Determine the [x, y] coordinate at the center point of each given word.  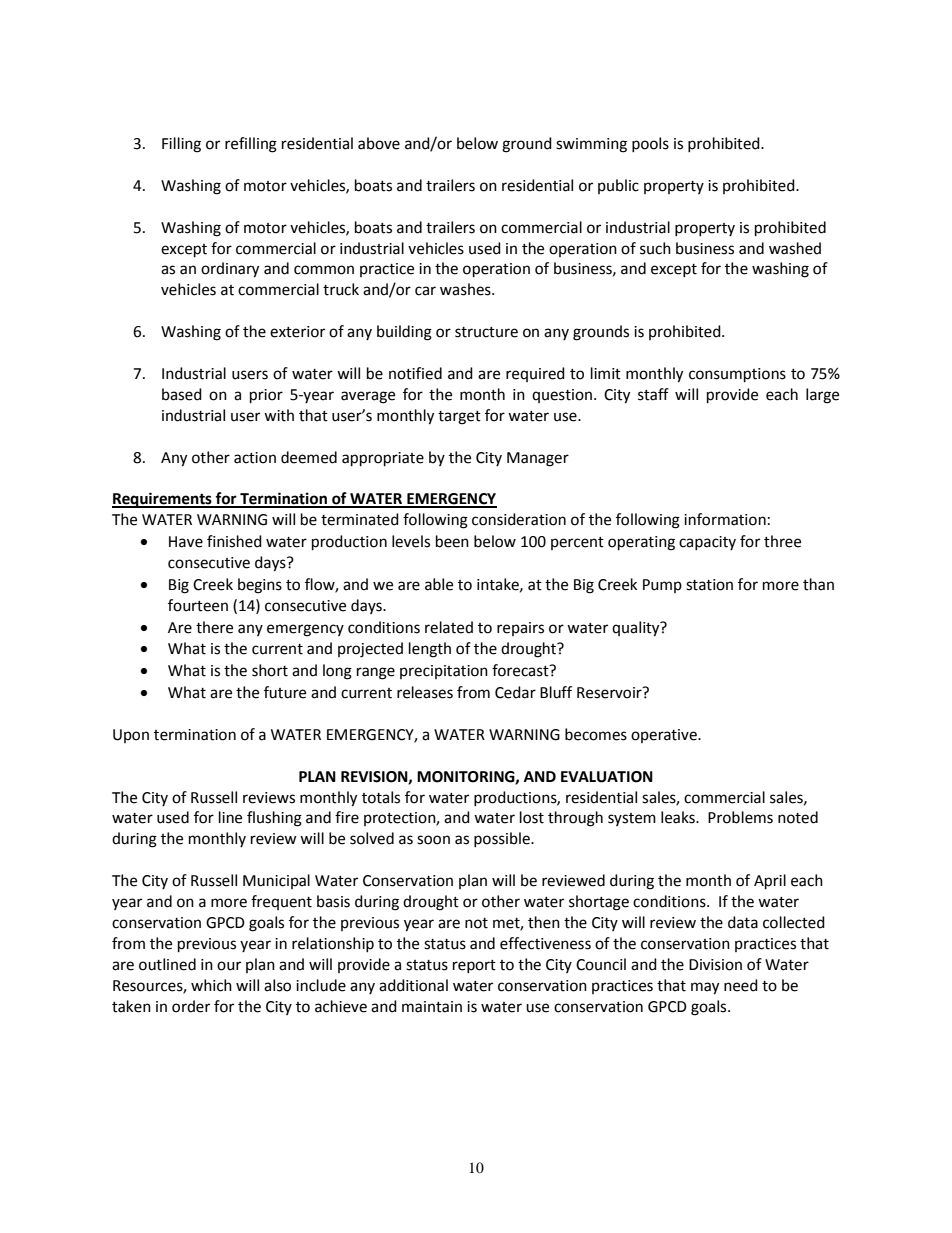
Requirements [163, 500]
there [214, 627]
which [211, 985]
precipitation [444, 672]
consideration [519, 519]
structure [486, 332]
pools [650, 144]
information [725, 519]
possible [503, 839]
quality [637, 629]
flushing [274, 819]
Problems [740, 817]
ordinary [230, 270]
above [379, 143]
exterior [297, 332]
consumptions [737, 375]
